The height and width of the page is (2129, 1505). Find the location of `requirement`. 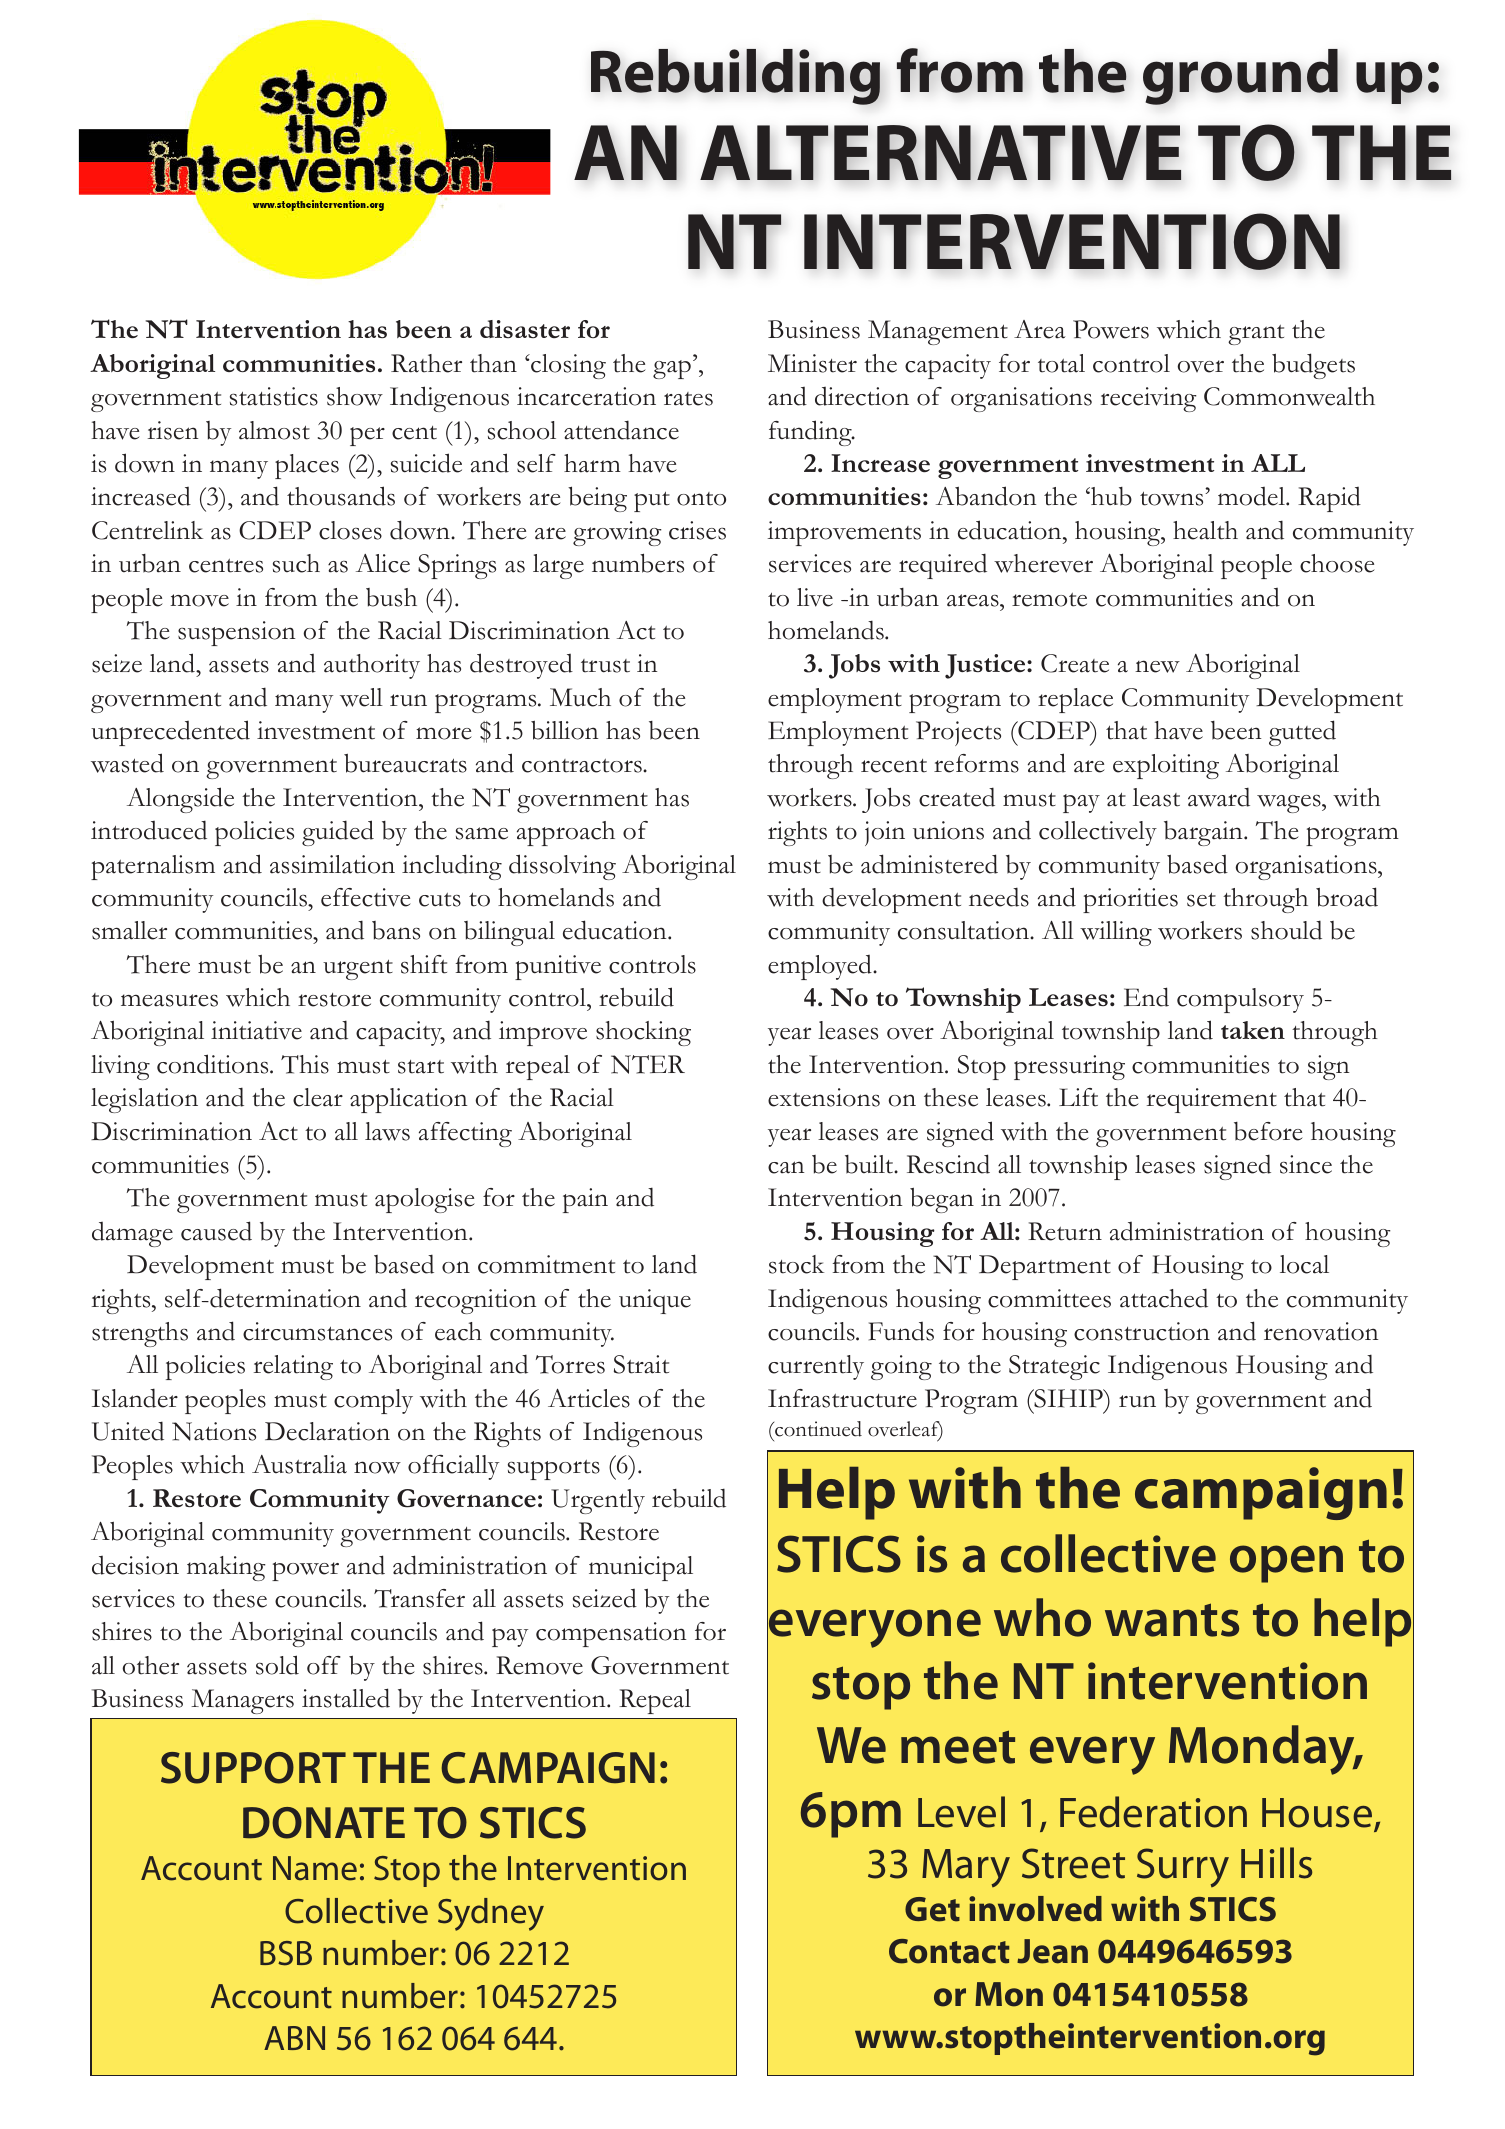

requirement is located at coordinates (1212, 1100).
